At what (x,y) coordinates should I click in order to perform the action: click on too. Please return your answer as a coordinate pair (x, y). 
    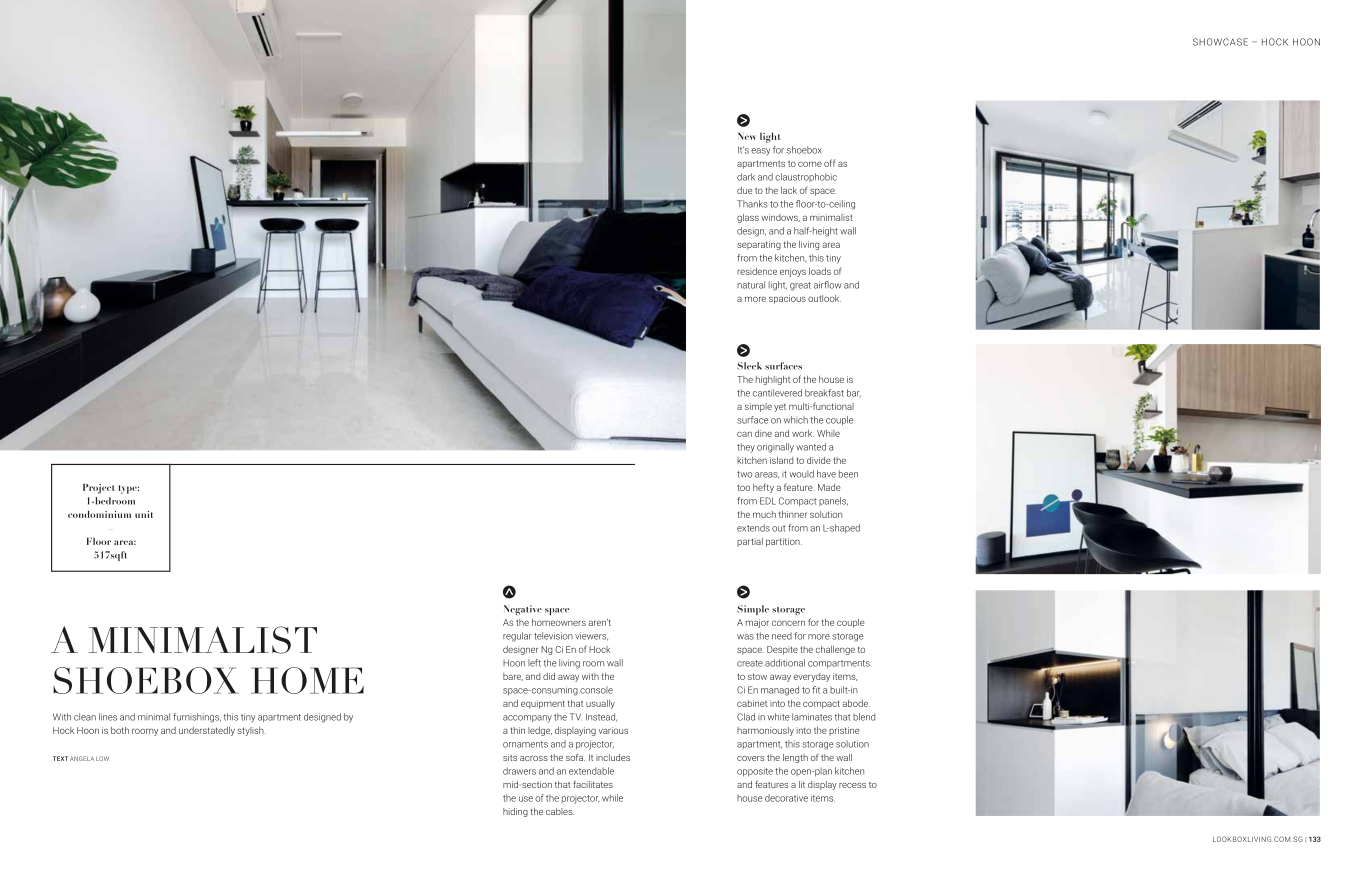
    Looking at the image, I should click on (743, 487).
